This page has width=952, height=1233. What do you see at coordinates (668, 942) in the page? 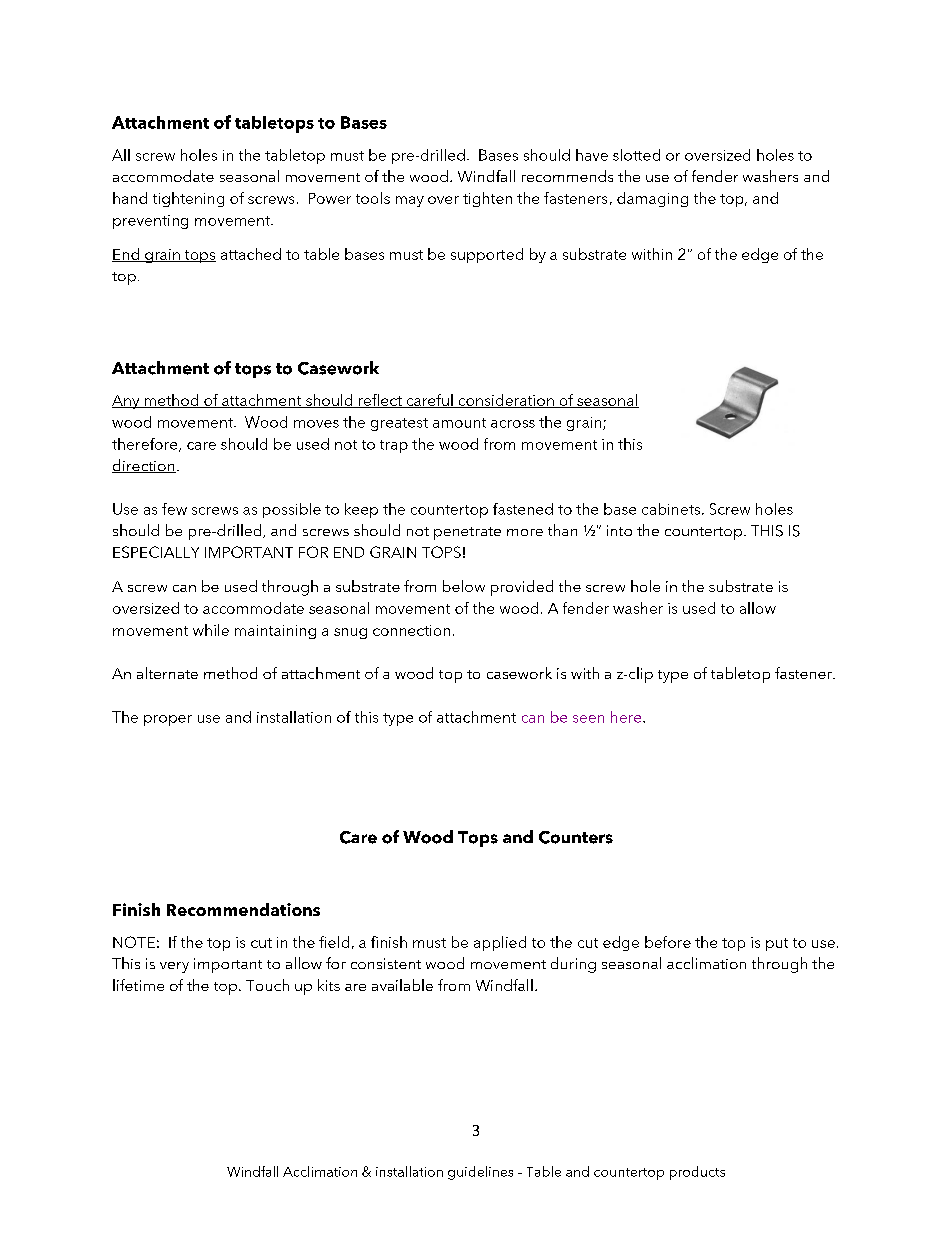
I see `before` at bounding box center [668, 942].
